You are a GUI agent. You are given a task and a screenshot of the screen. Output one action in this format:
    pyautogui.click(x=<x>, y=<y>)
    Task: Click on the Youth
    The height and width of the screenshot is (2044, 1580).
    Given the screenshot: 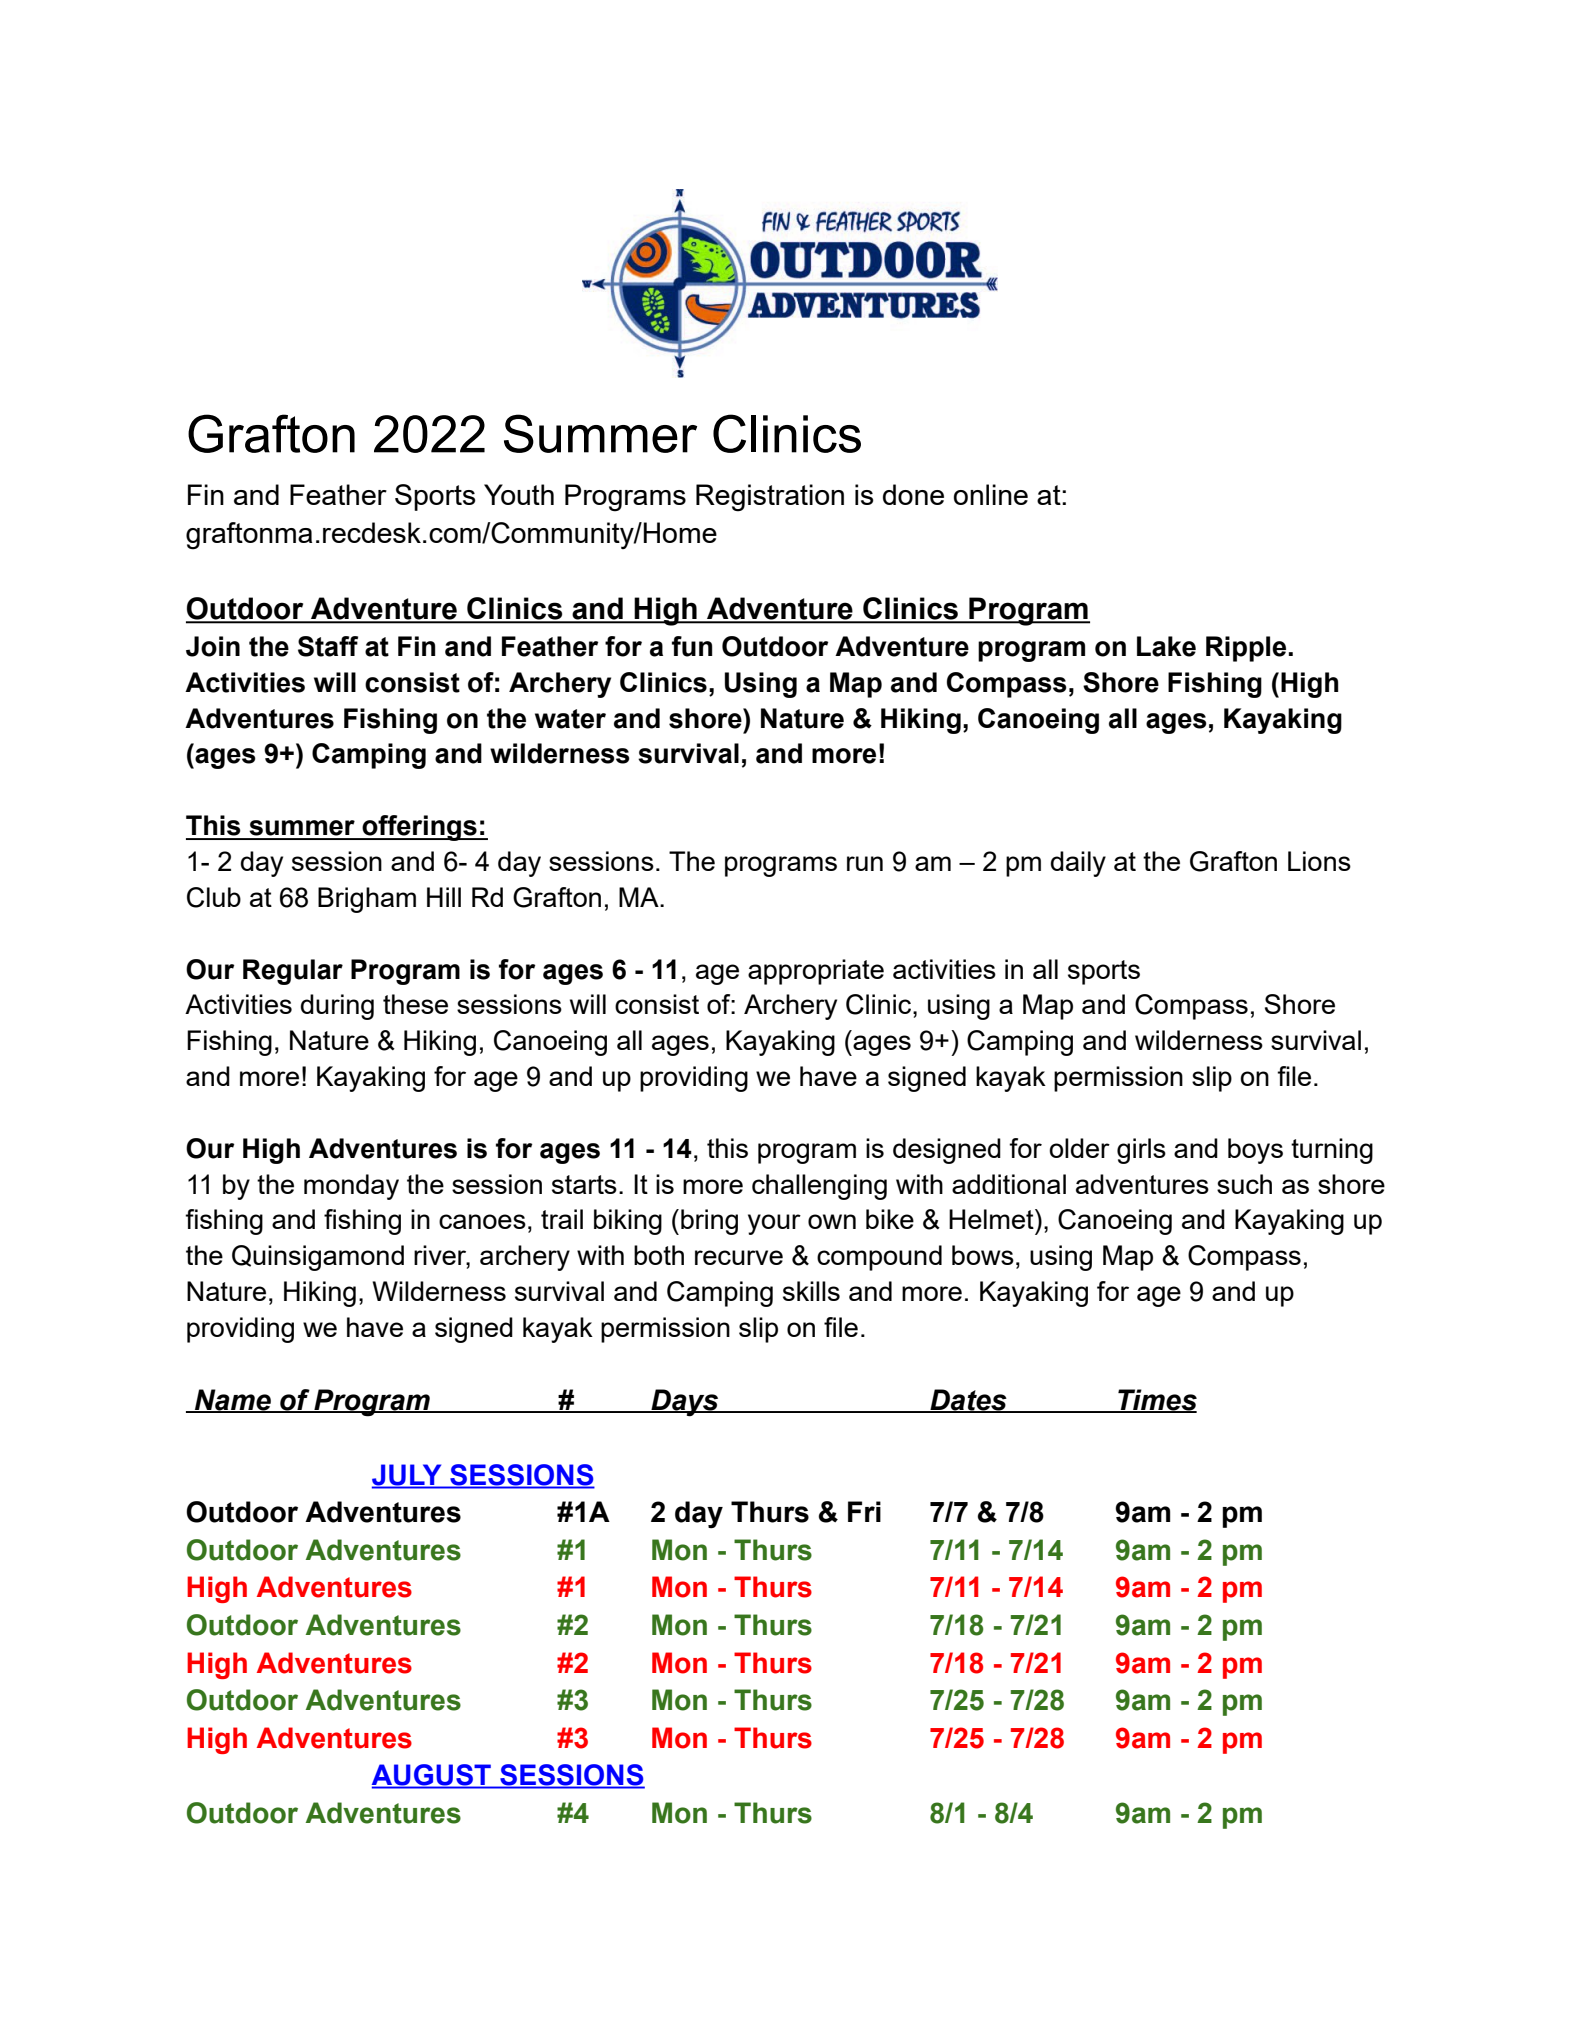 What is the action you would take?
    pyautogui.click(x=519, y=494)
